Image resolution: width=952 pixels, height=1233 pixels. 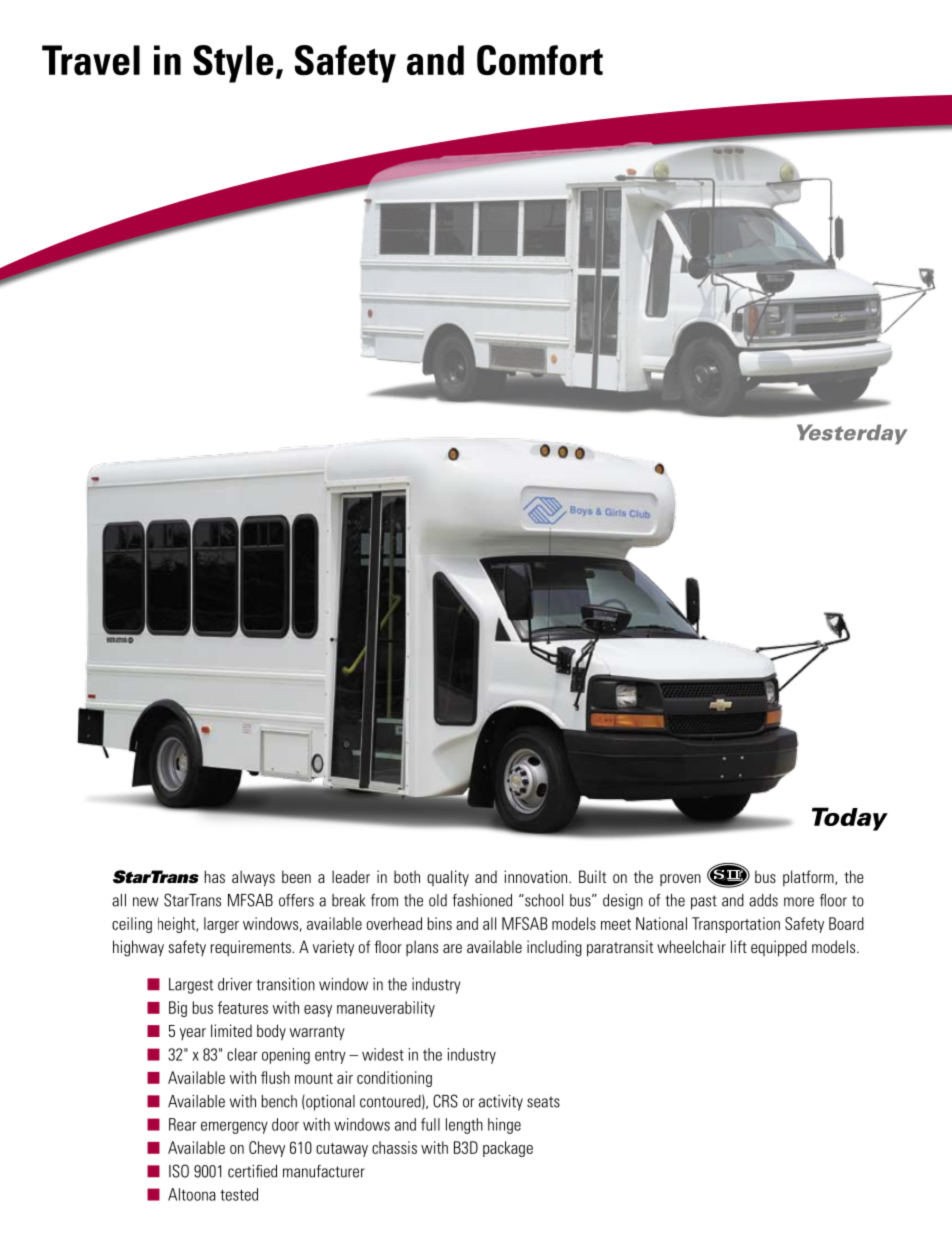 I want to click on Today, so click(x=850, y=819).
